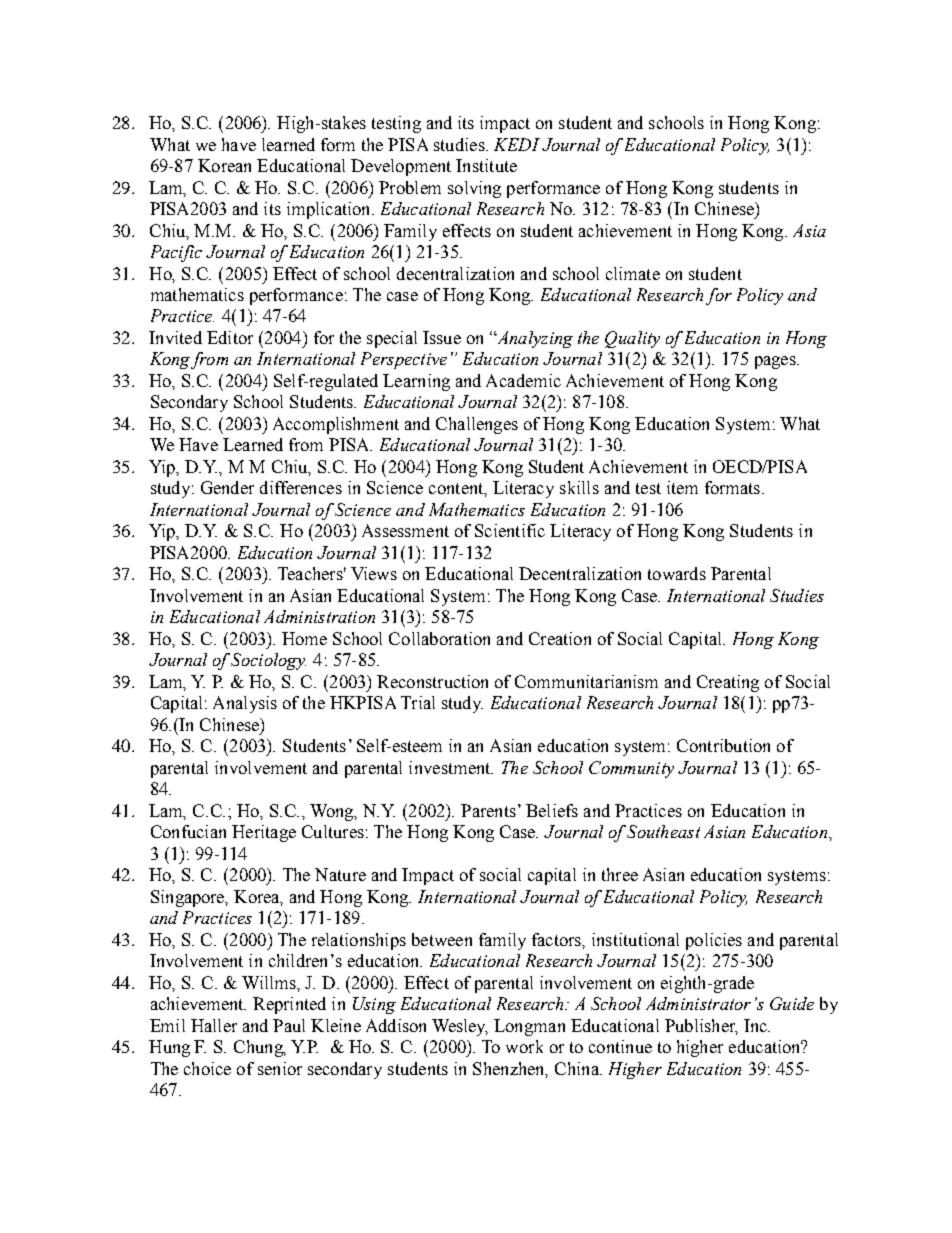 The height and width of the image is (1233, 952). Describe the element at coordinates (776, 362) in the image. I see `pages` at that location.
